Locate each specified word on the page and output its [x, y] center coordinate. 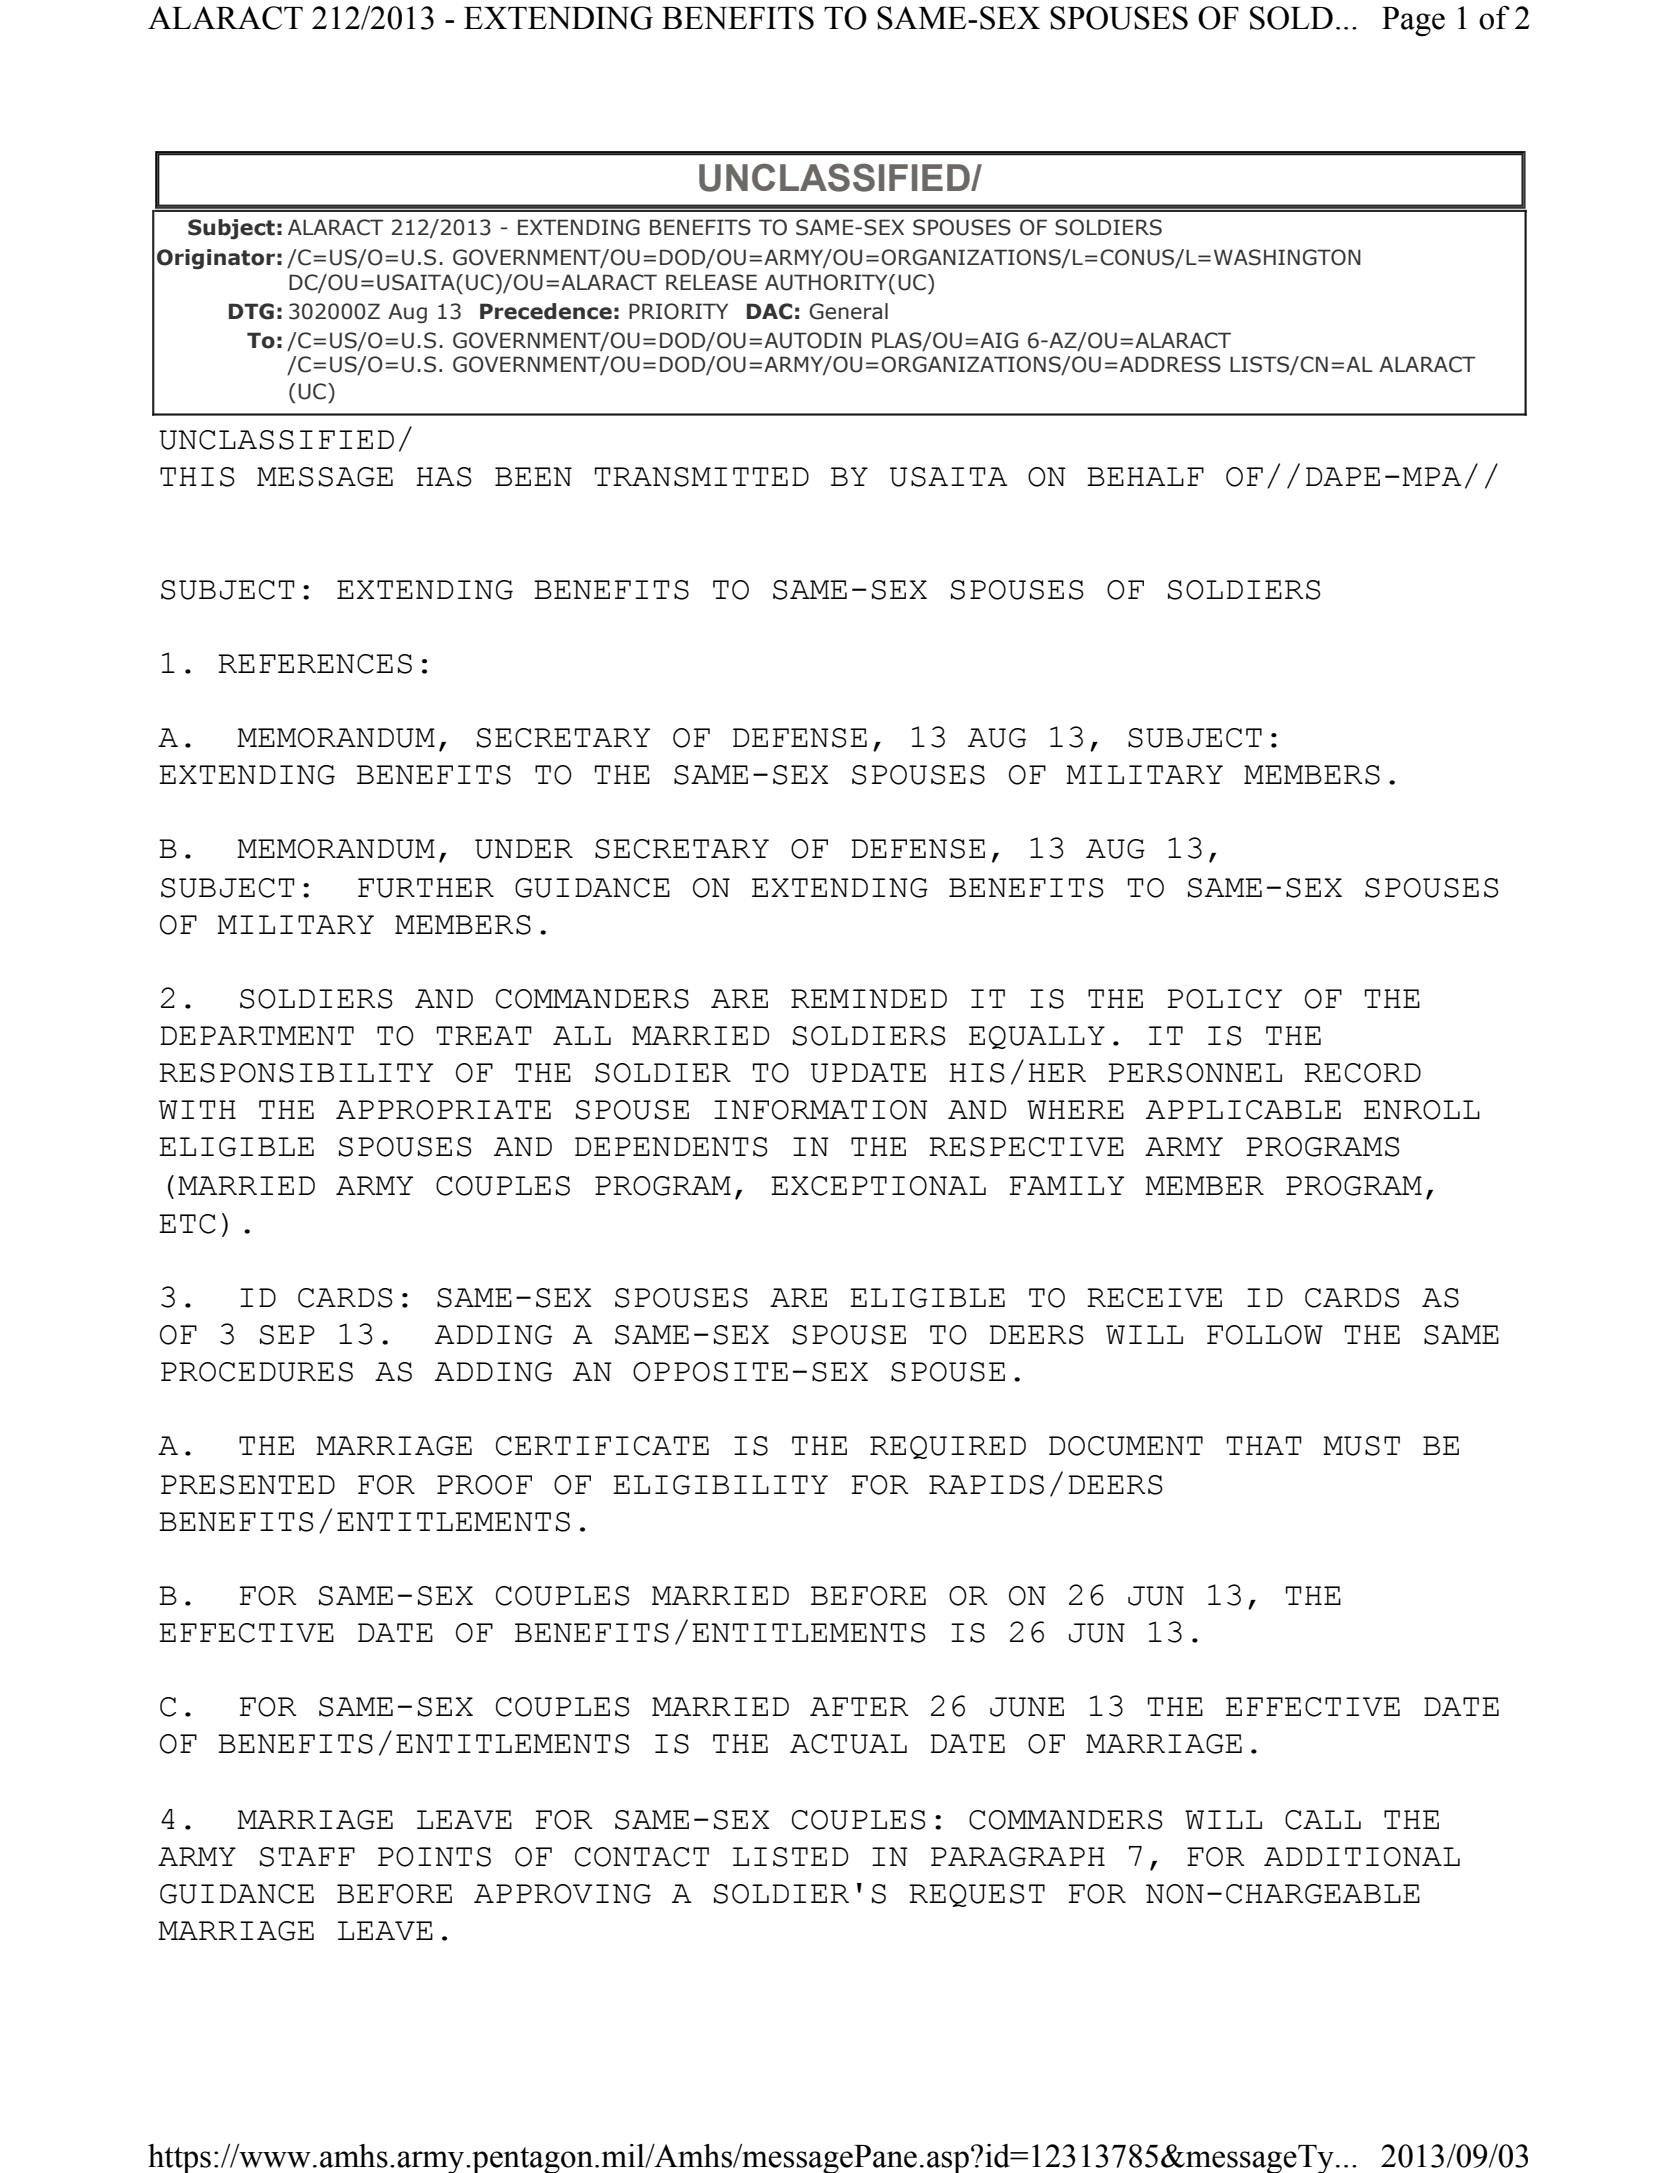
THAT [1264, 1445]
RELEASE [711, 282]
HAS [444, 477]
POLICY [1225, 999]
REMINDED [869, 998]
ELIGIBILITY [720, 1485]
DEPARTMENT [257, 1035]
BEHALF [1145, 476]
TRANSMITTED [702, 477]
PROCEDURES [257, 1372]
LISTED [790, 1857]
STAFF [307, 1857]
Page [1413, 22]
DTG [251, 311]
